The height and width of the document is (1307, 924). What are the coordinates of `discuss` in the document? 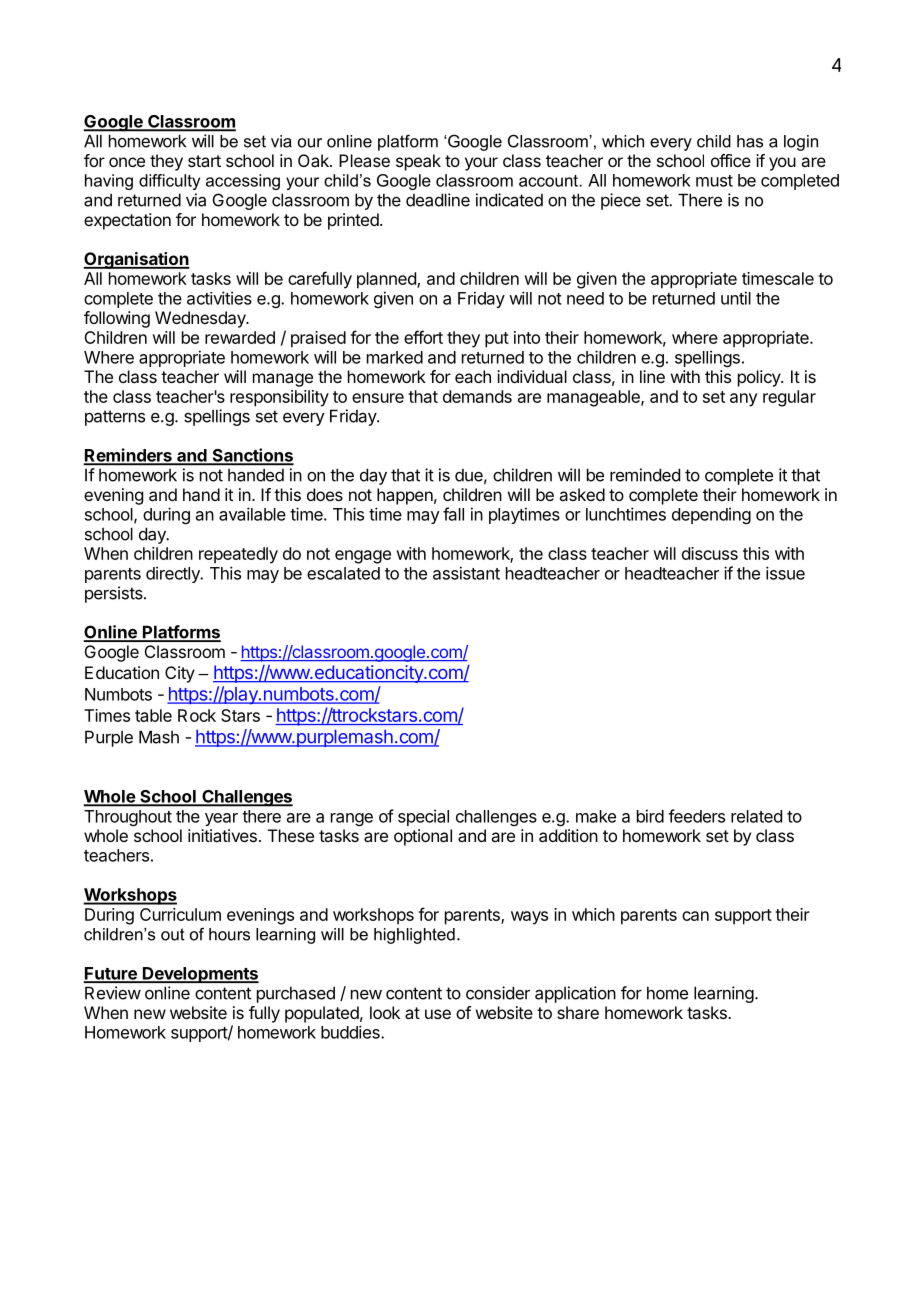 It's located at (710, 553).
